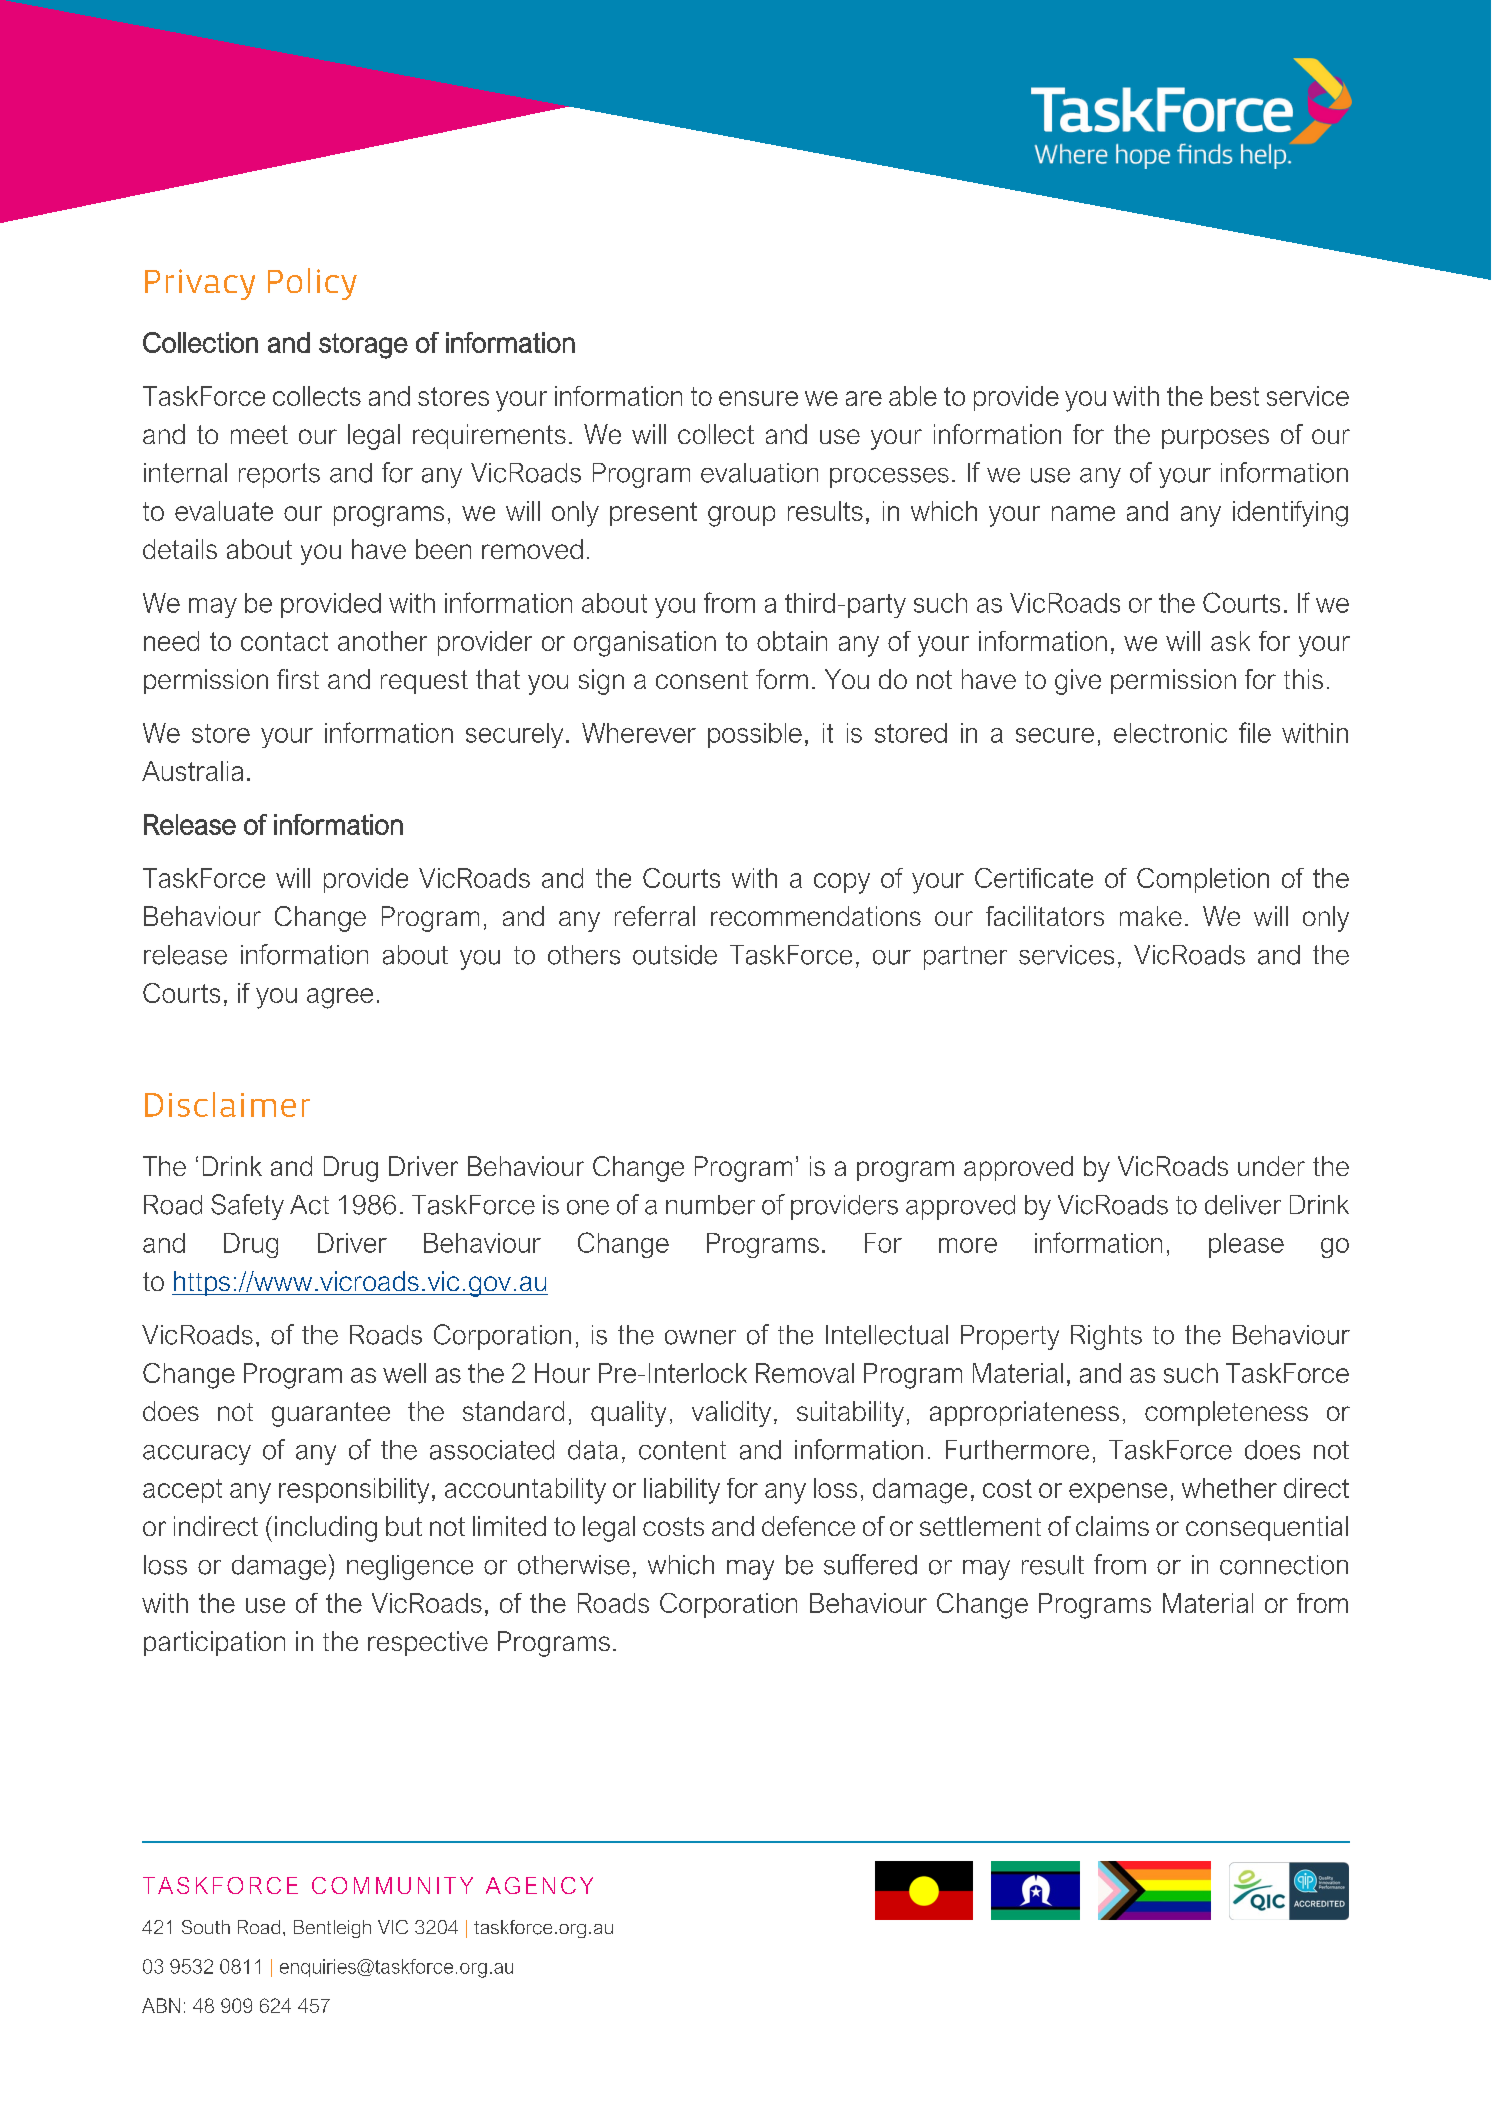  Describe the element at coordinates (758, 398) in the document. I see `ensure` at that location.
